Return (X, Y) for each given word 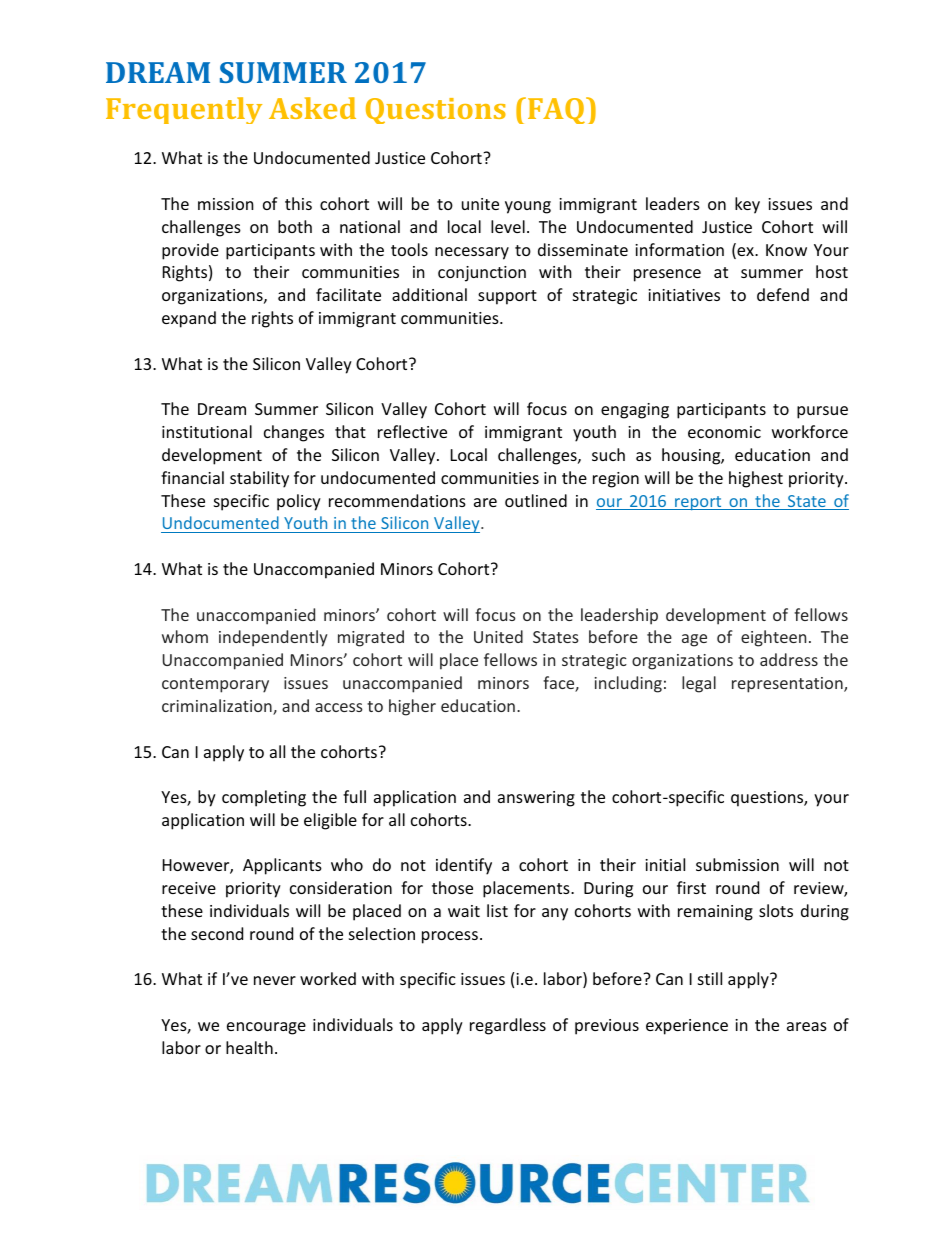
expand (189, 319)
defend (783, 294)
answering (536, 799)
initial (665, 864)
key (747, 205)
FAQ (558, 110)
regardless (508, 1026)
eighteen (773, 638)
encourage (266, 1028)
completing (264, 798)
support (507, 297)
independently (273, 638)
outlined (536, 500)
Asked (312, 108)
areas (807, 1026)
